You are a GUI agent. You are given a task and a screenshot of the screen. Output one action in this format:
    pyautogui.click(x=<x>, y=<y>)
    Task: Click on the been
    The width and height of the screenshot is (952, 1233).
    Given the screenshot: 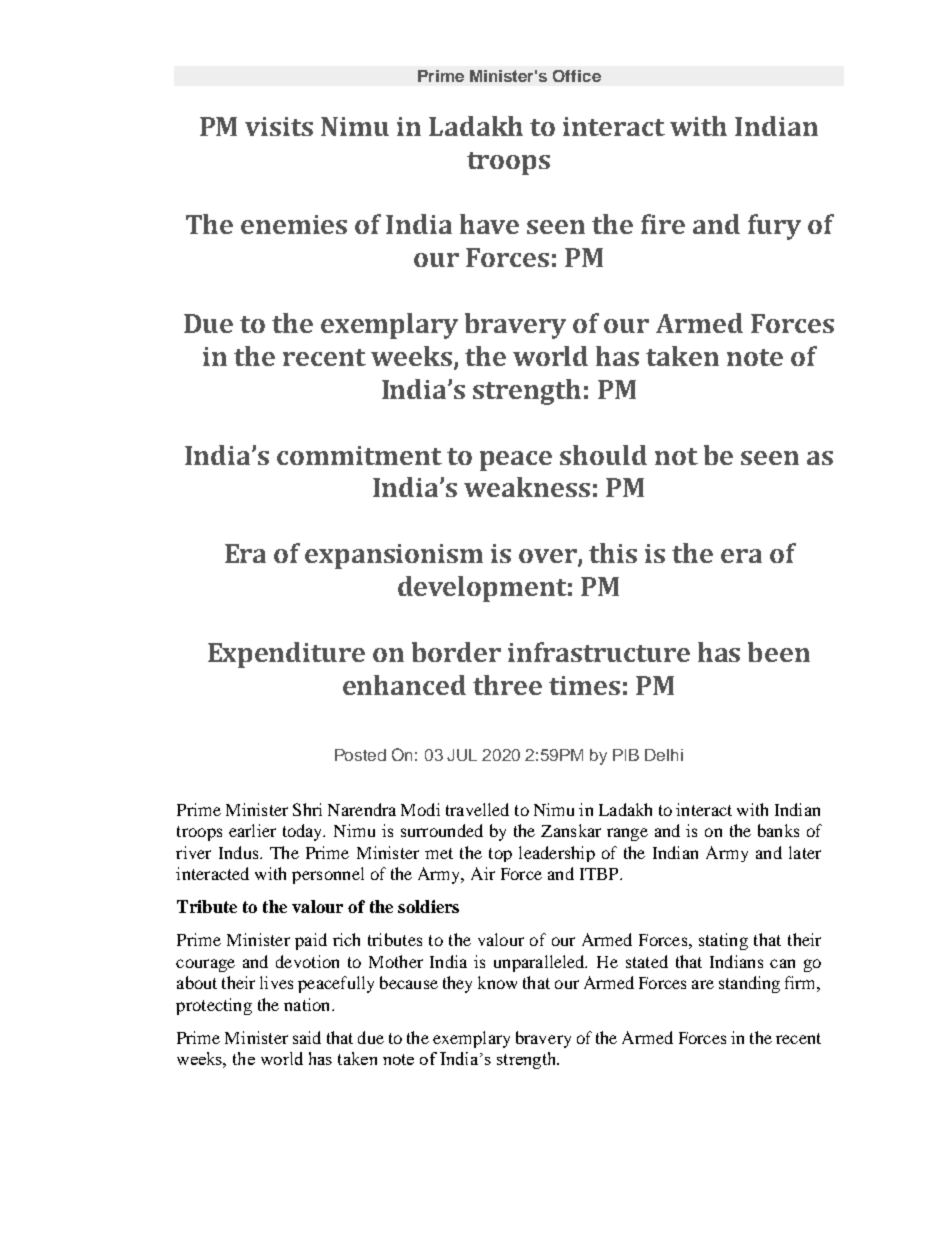 What is the action you would take?
    pyautogui.click(x=779, y=652)
